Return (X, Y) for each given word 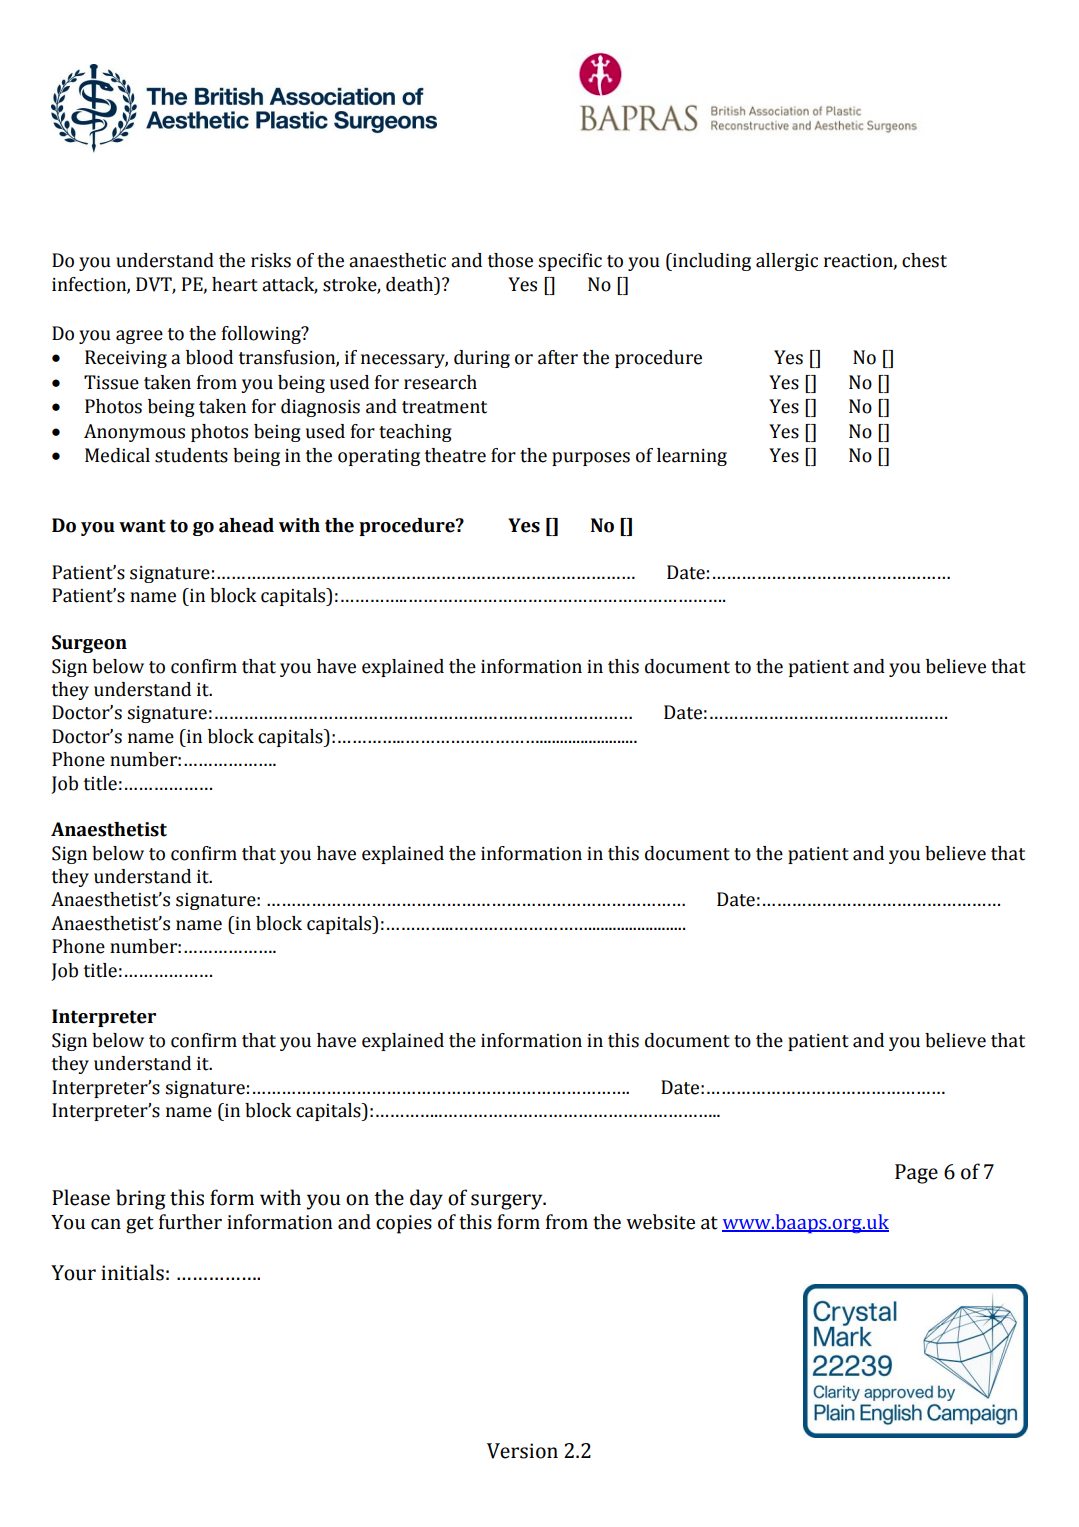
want (142, 526)
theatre (455, 455)
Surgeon (89, 644)
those (510, 260)
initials (132, 1272)
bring (141, 1199)
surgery (508, 1202)
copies (404, 1224)
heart (235, 284)
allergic (787, 262)
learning (692, 457)
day (426, 1199)
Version (522, 1451)
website (660, 1222)
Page (916, 1174)
